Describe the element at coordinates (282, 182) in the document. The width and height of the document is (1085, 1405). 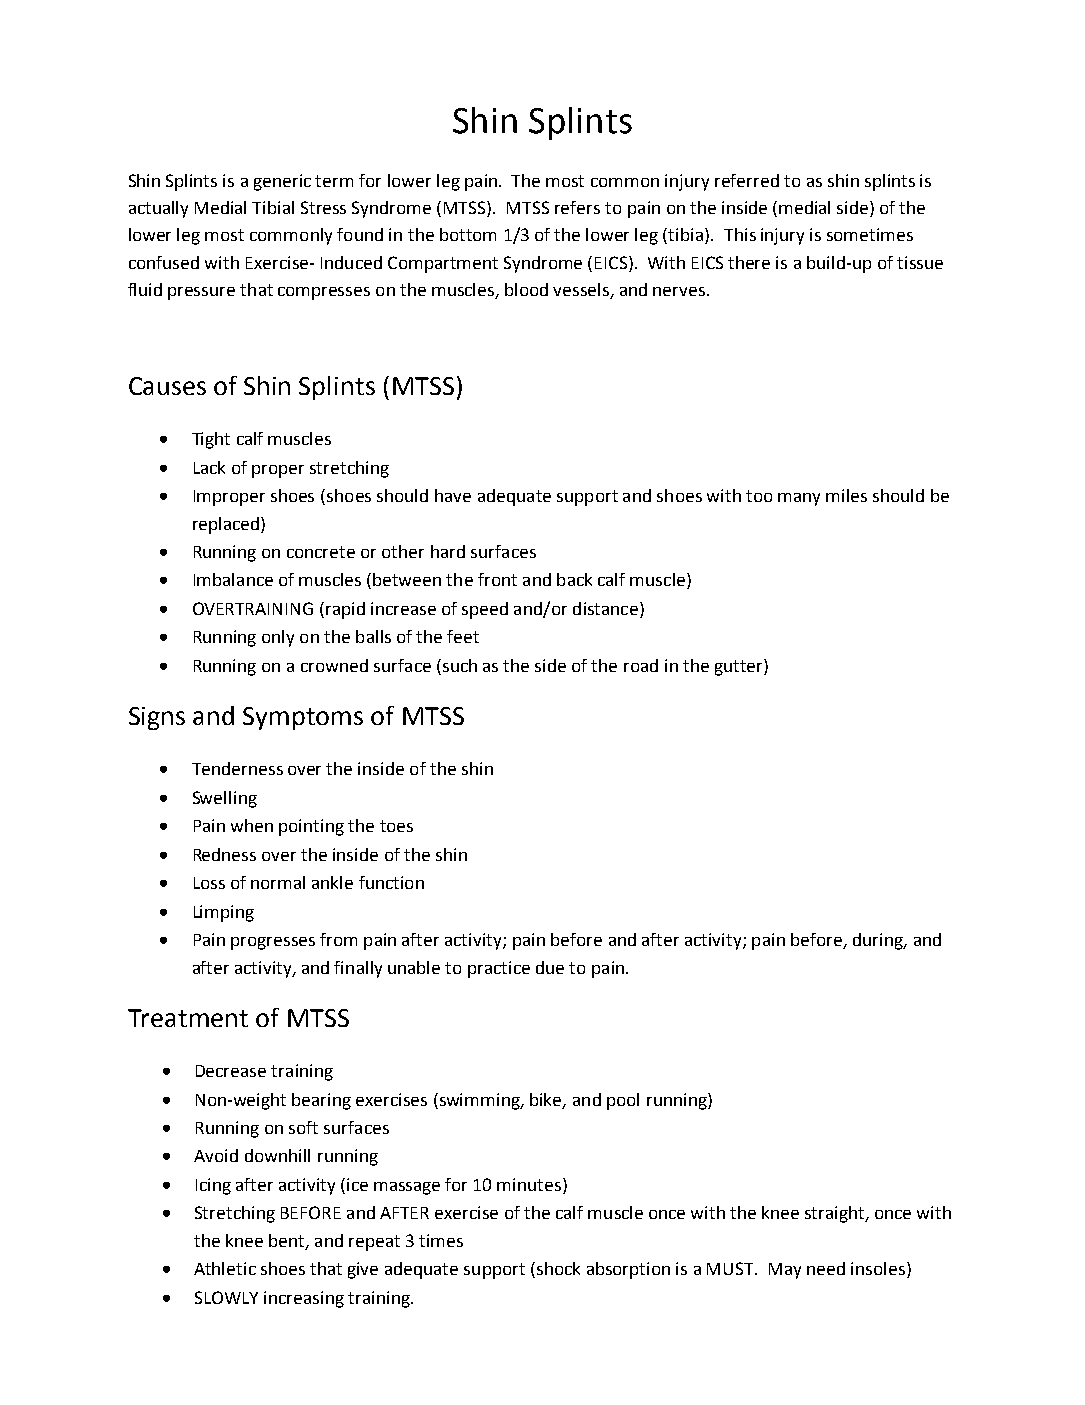
I see `generic` at that location.
